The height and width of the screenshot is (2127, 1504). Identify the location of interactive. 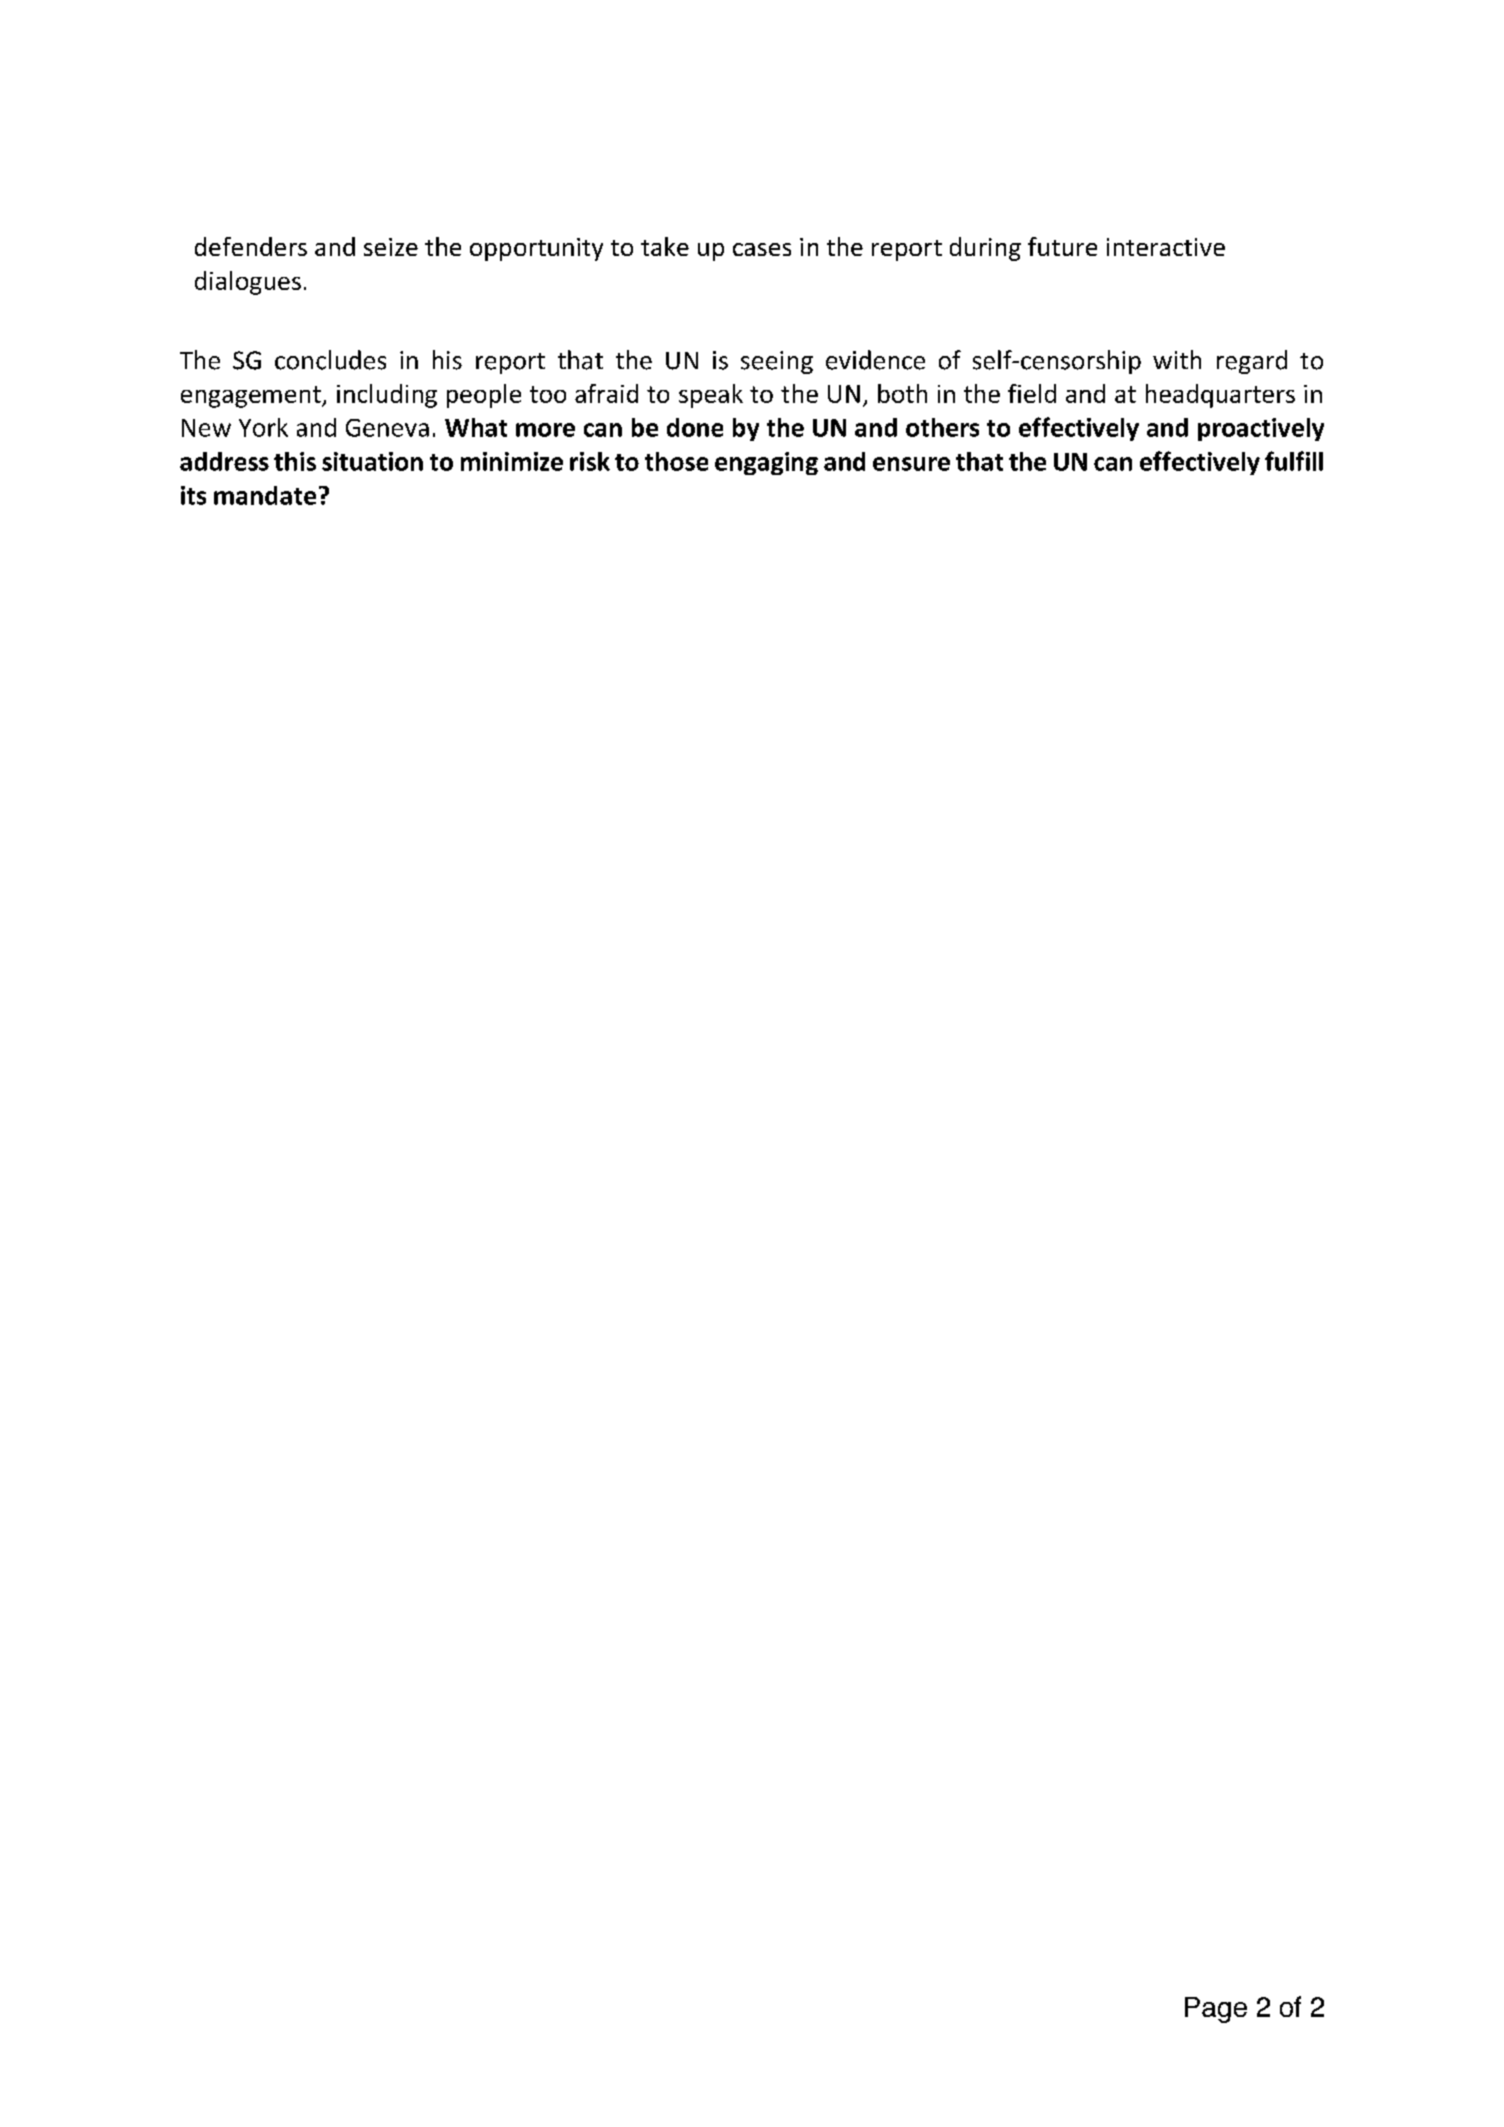
(1166, 247).
